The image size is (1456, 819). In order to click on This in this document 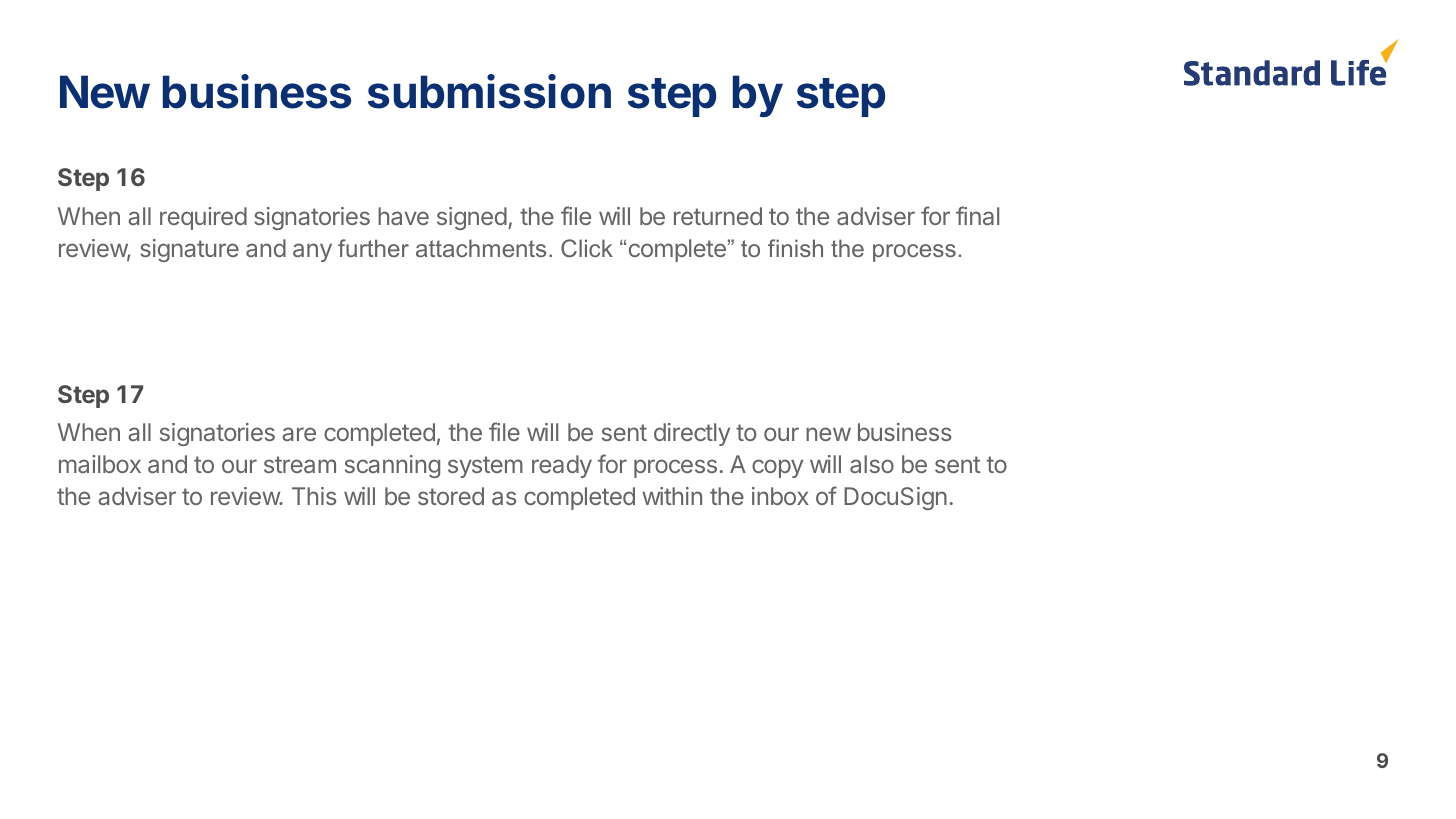, I will do `click(314, 496)`.
